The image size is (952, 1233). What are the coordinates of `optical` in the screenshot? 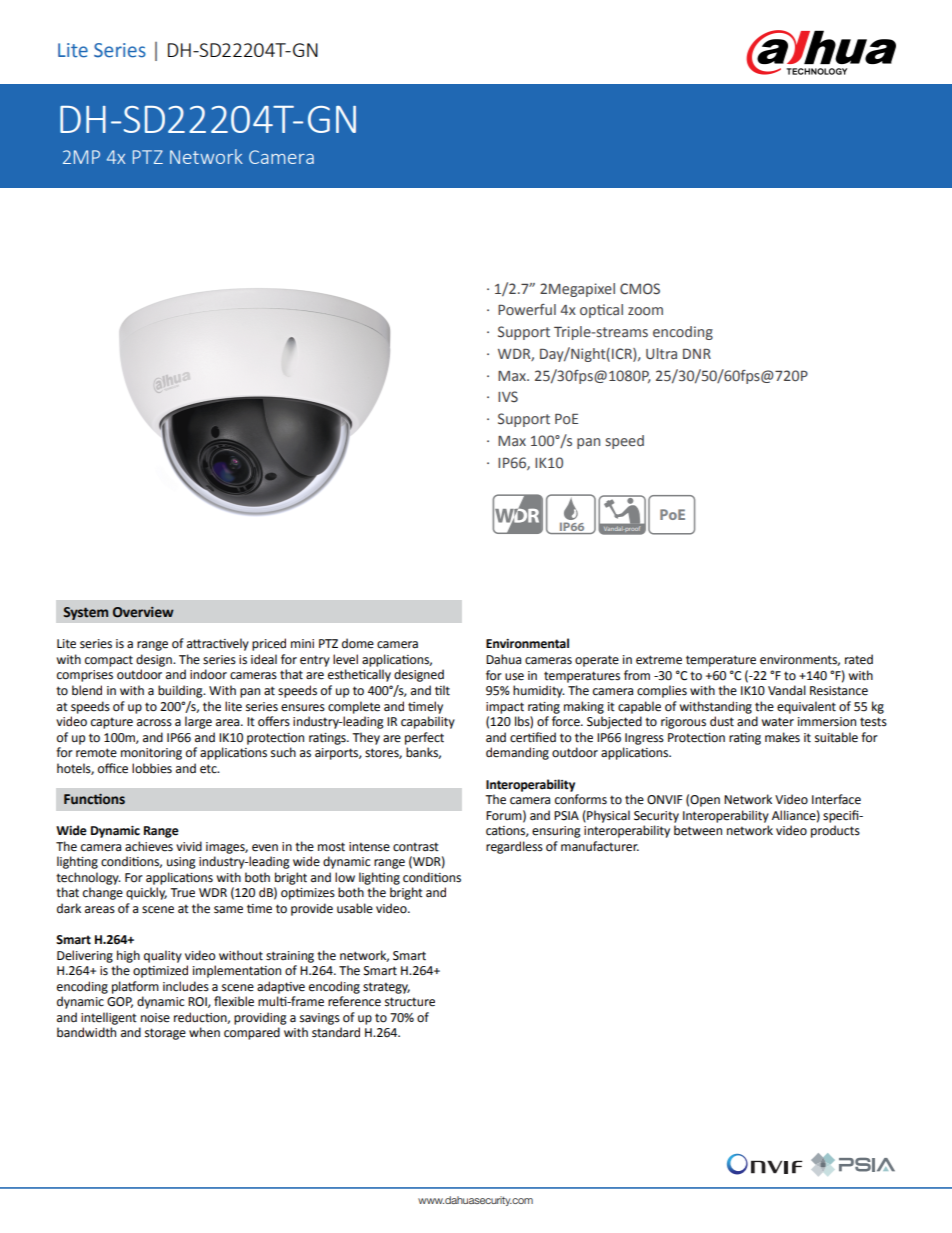 It's located at (601, 311).
